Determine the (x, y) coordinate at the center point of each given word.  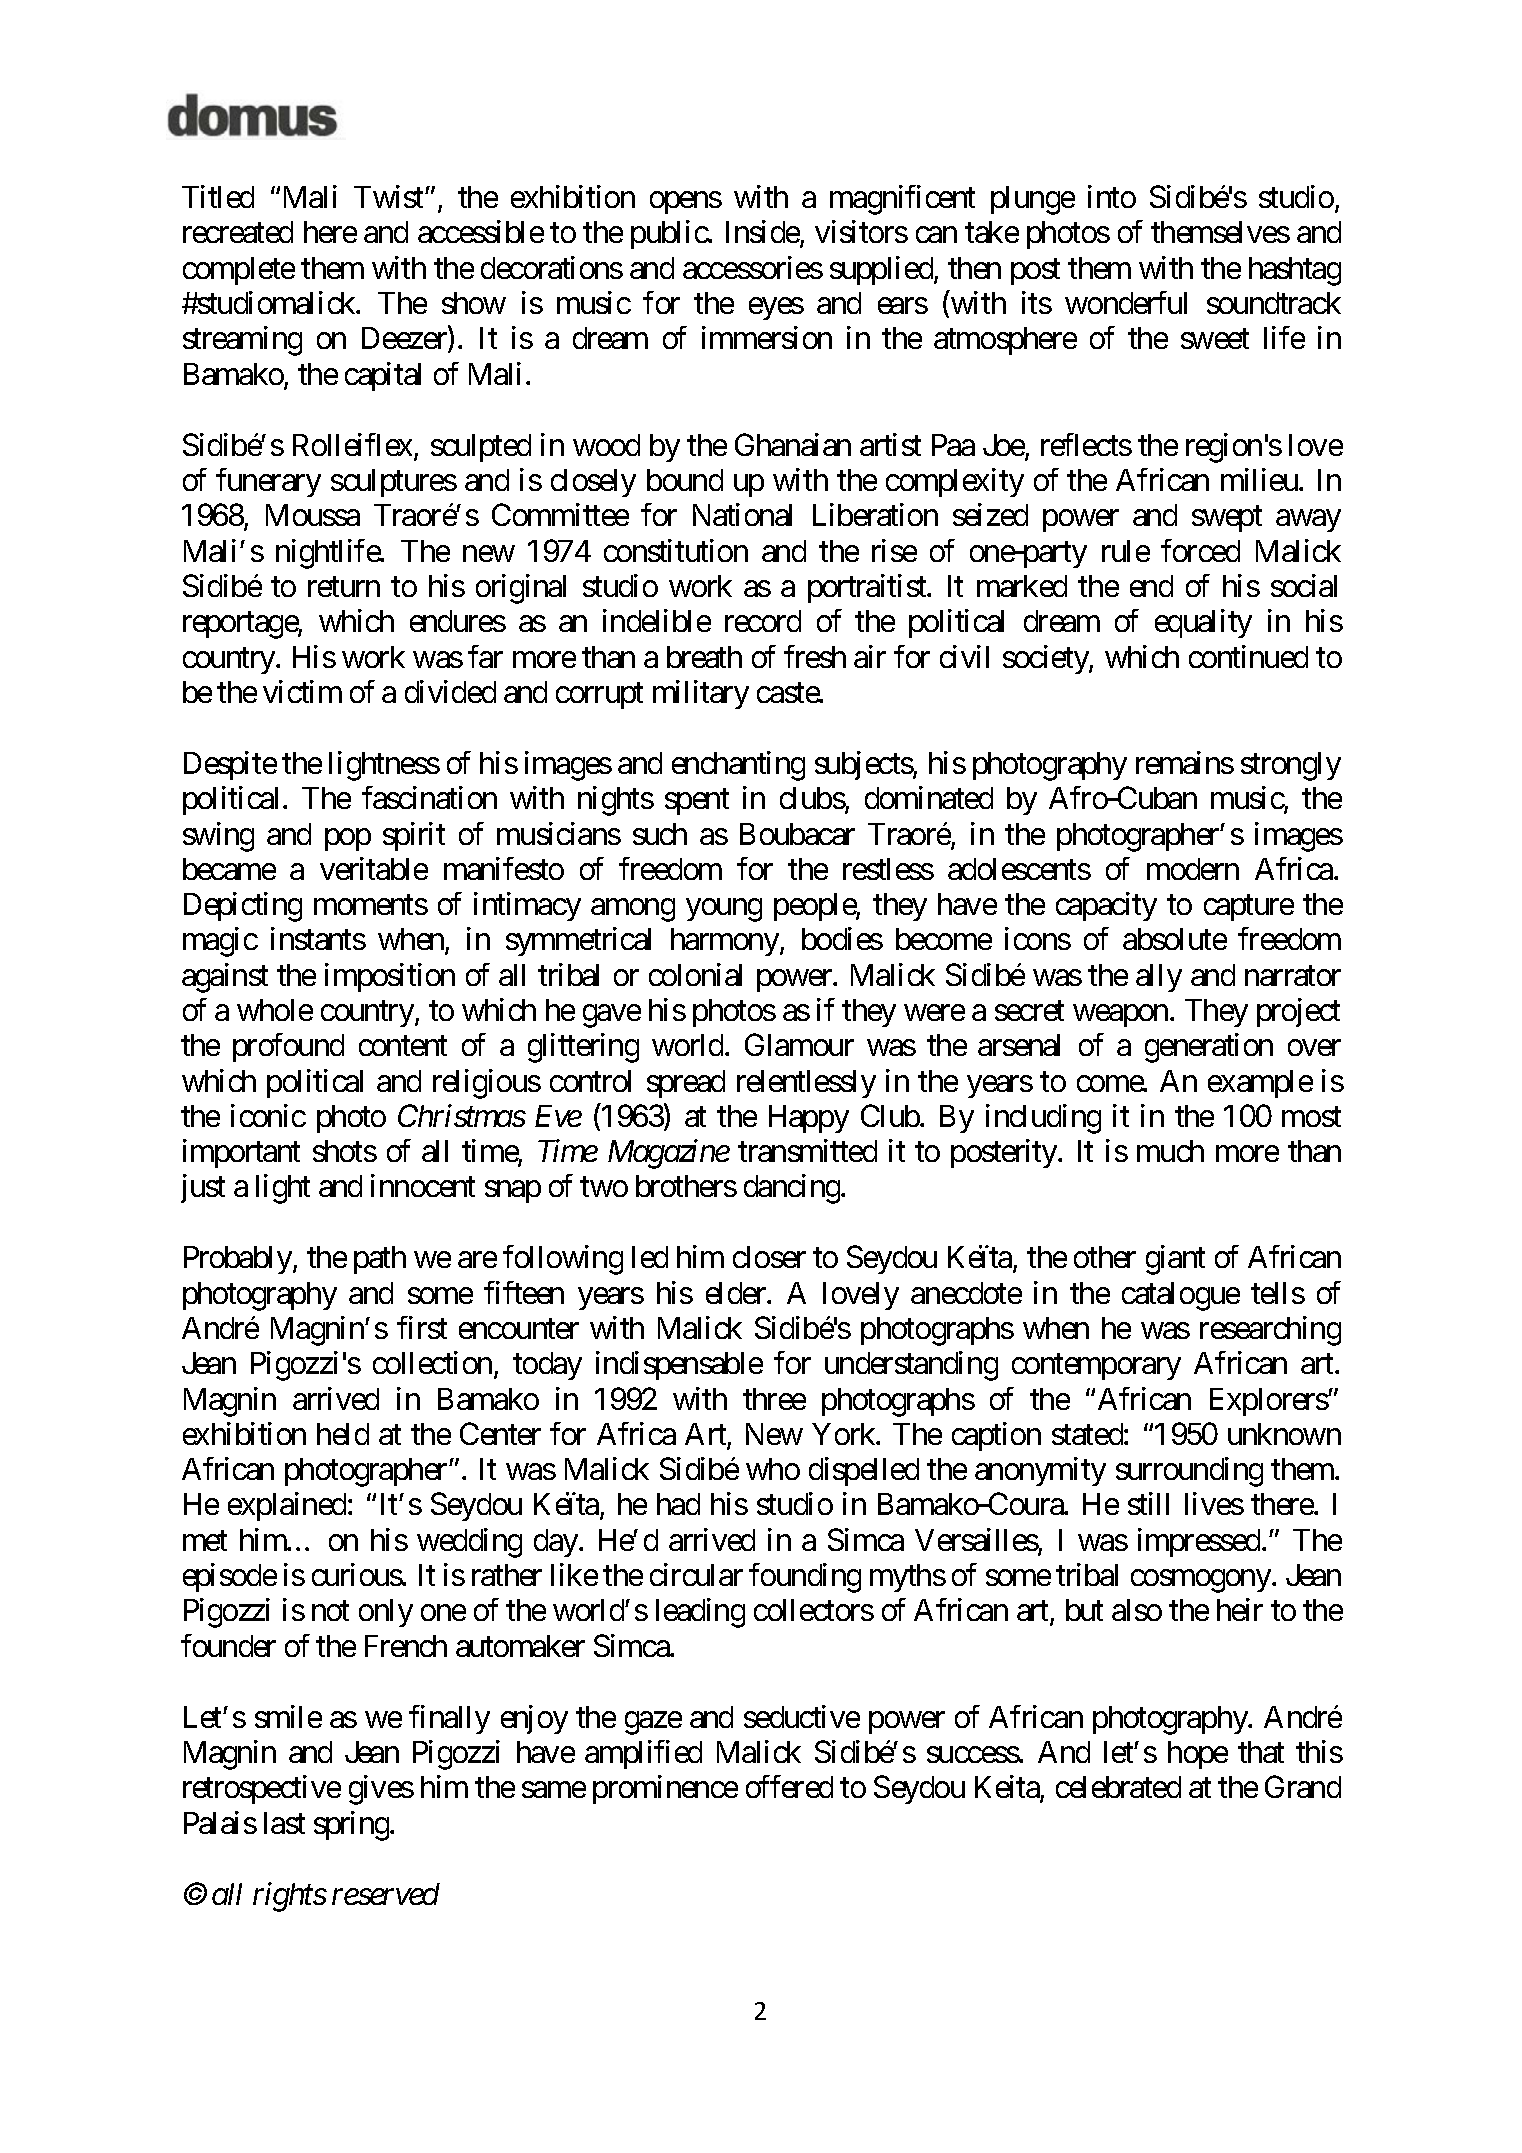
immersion (767, 337)
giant (1175, 1260)
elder (737, 1293)
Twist (390, 196)
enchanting (738, 766)
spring (352, 1826)
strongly (1291, 766)
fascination (429, 797)
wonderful (1126, 302)
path (380, 1260)
